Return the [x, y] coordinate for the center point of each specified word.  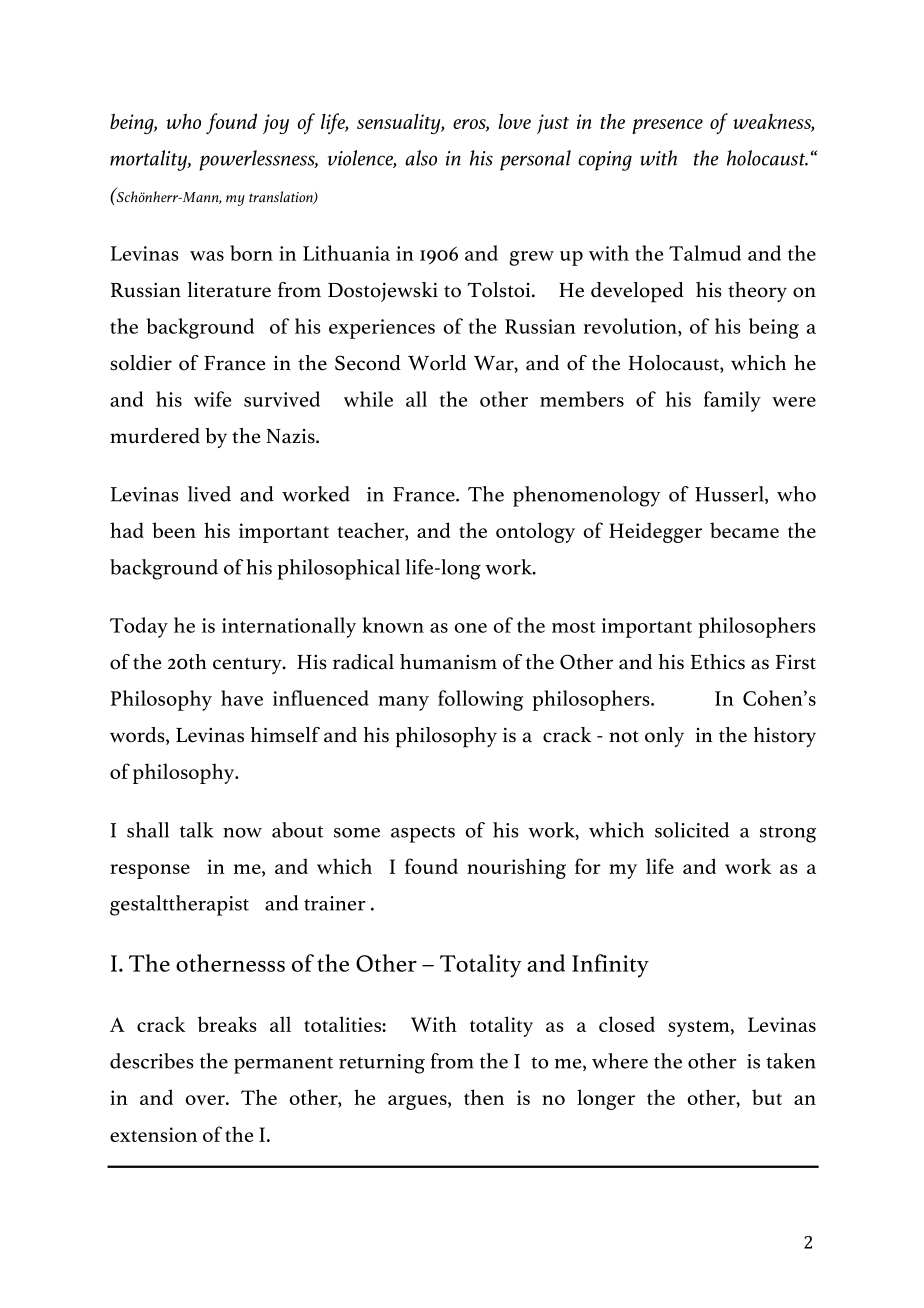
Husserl [730, 495]
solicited [692, 830]
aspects [423, 834]
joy [276, 124]
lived [209, 494]
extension [153, 1134]
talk [197, 830]
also [421, 158]
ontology [535, 532]
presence [667, 126]
